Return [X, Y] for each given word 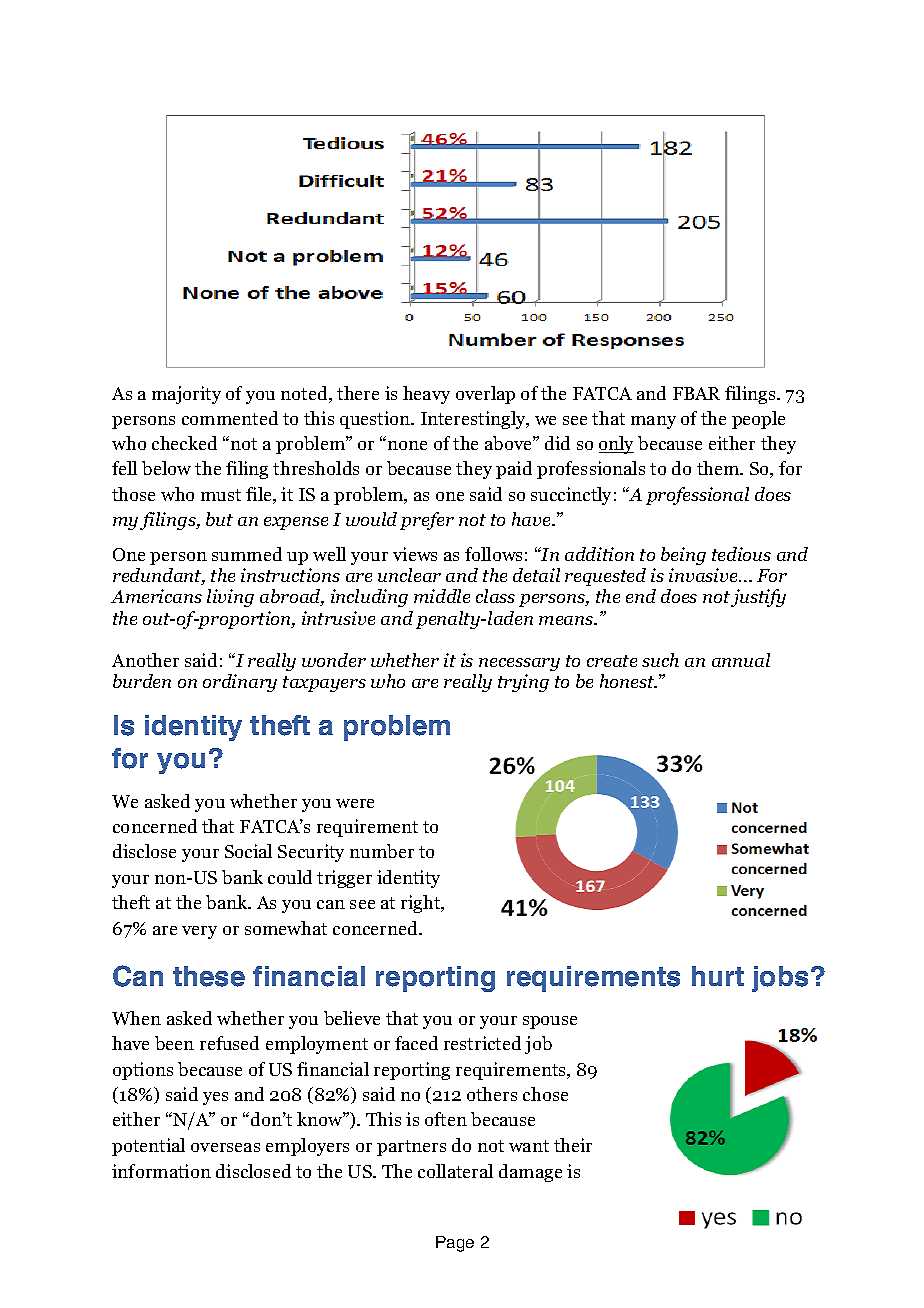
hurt [718, 976]
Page [455, 1244]
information [161, 1171]
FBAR [696, 393]
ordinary [240, 683]
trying [523, 683]
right [422, 904]
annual [741, 660]
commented [230, 418]
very [199, 932]
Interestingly [474, 420]
